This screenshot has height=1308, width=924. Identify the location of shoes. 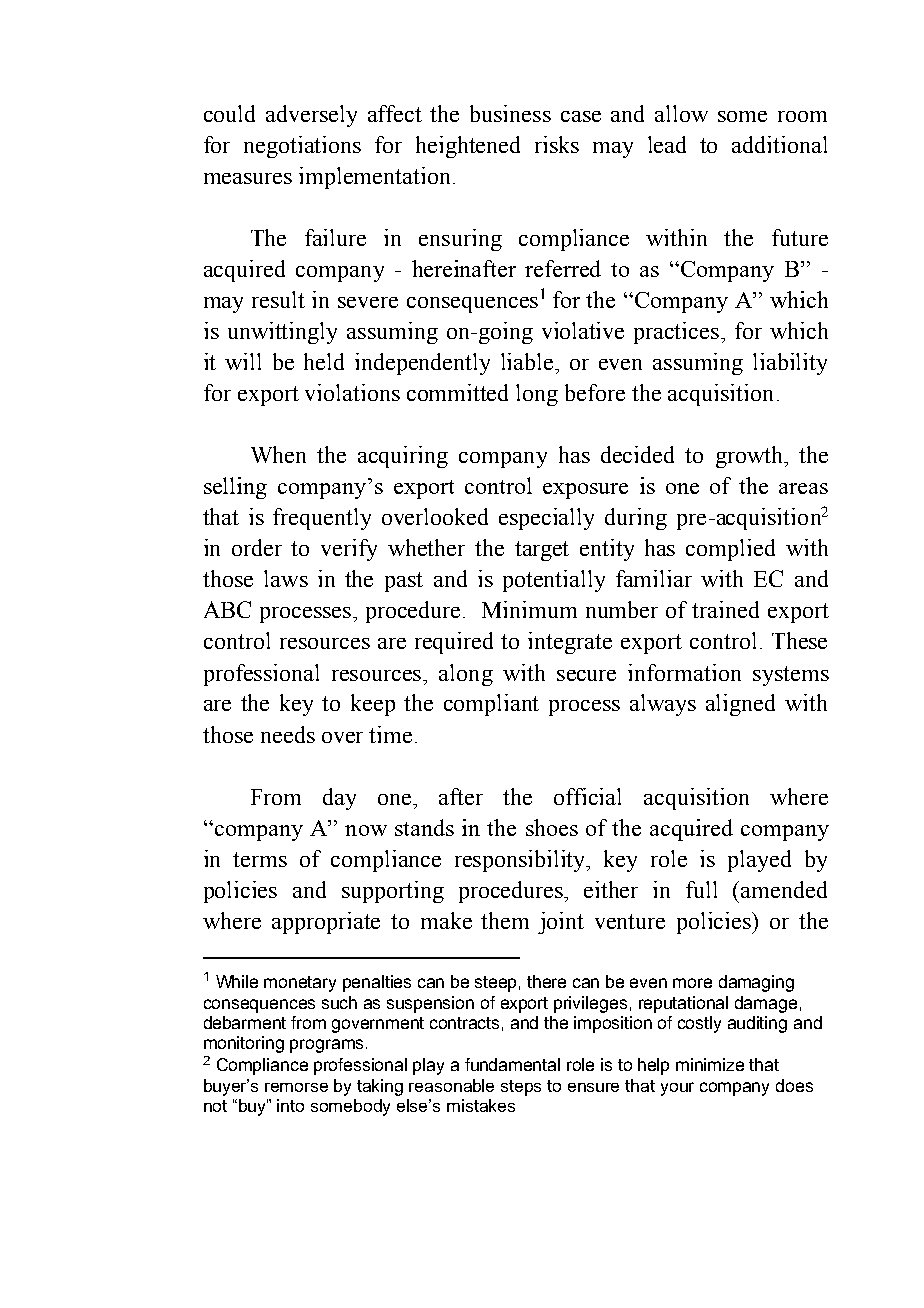
(552, 827).
